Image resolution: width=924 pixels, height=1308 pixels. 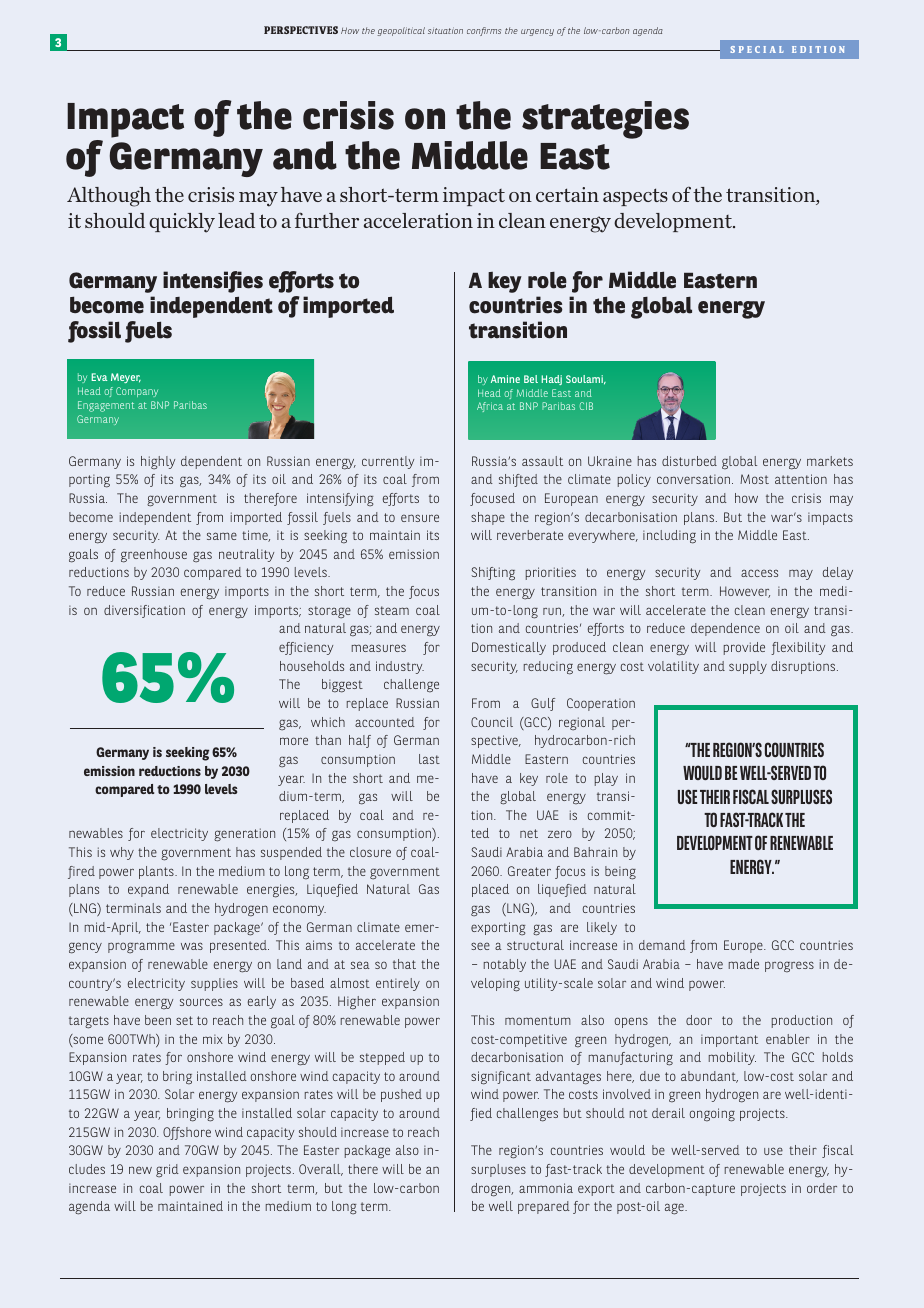 What do you see at coordinates (757, 49) in the screenshot?
I see `SPECIAL` at bounding box center [757, 49].
